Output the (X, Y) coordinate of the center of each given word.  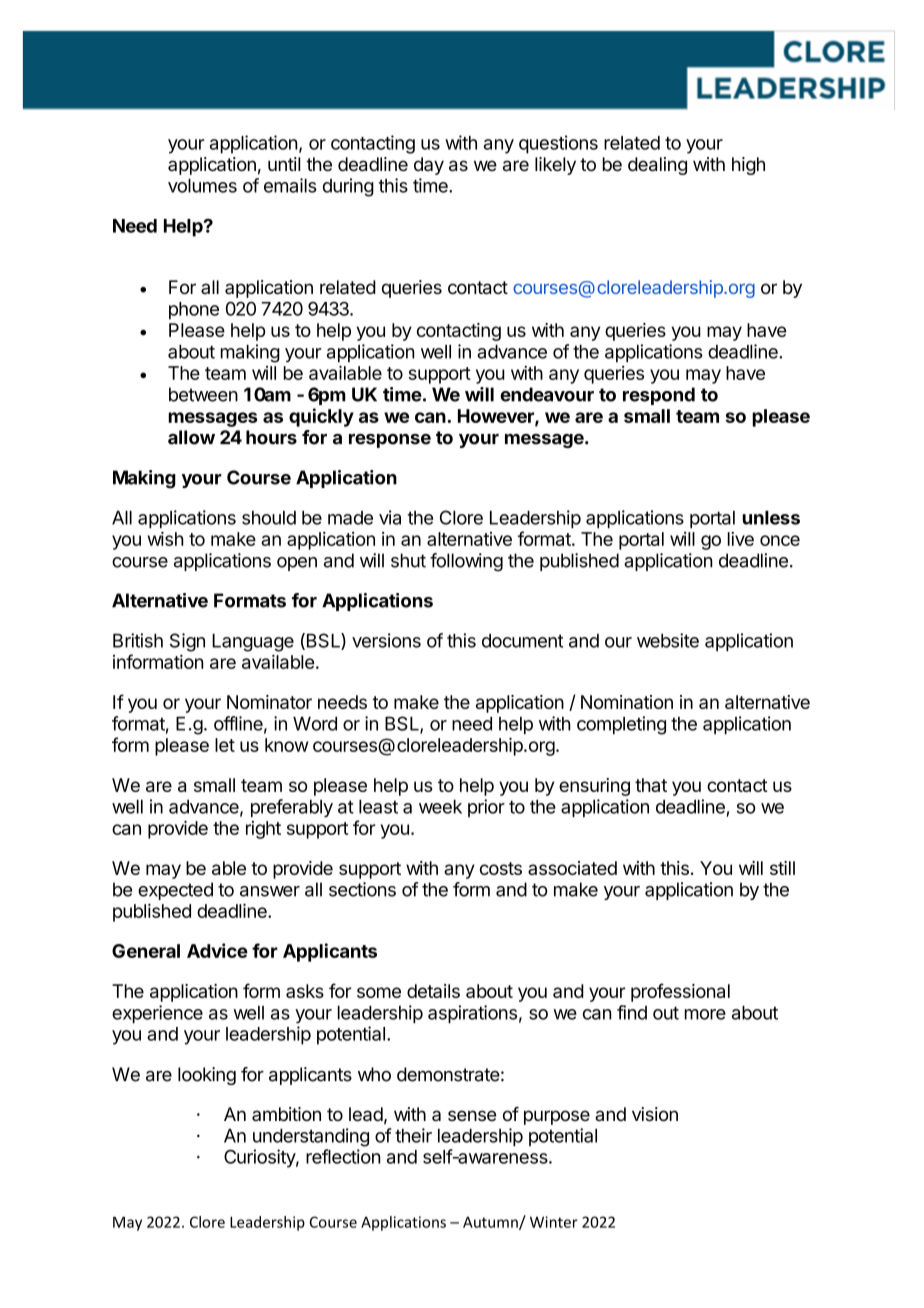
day (429, 166)
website (668, 640)
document (522, 641)
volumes (202, 186)
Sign (187, 642)
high (748, 166)
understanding (311, 1137)
